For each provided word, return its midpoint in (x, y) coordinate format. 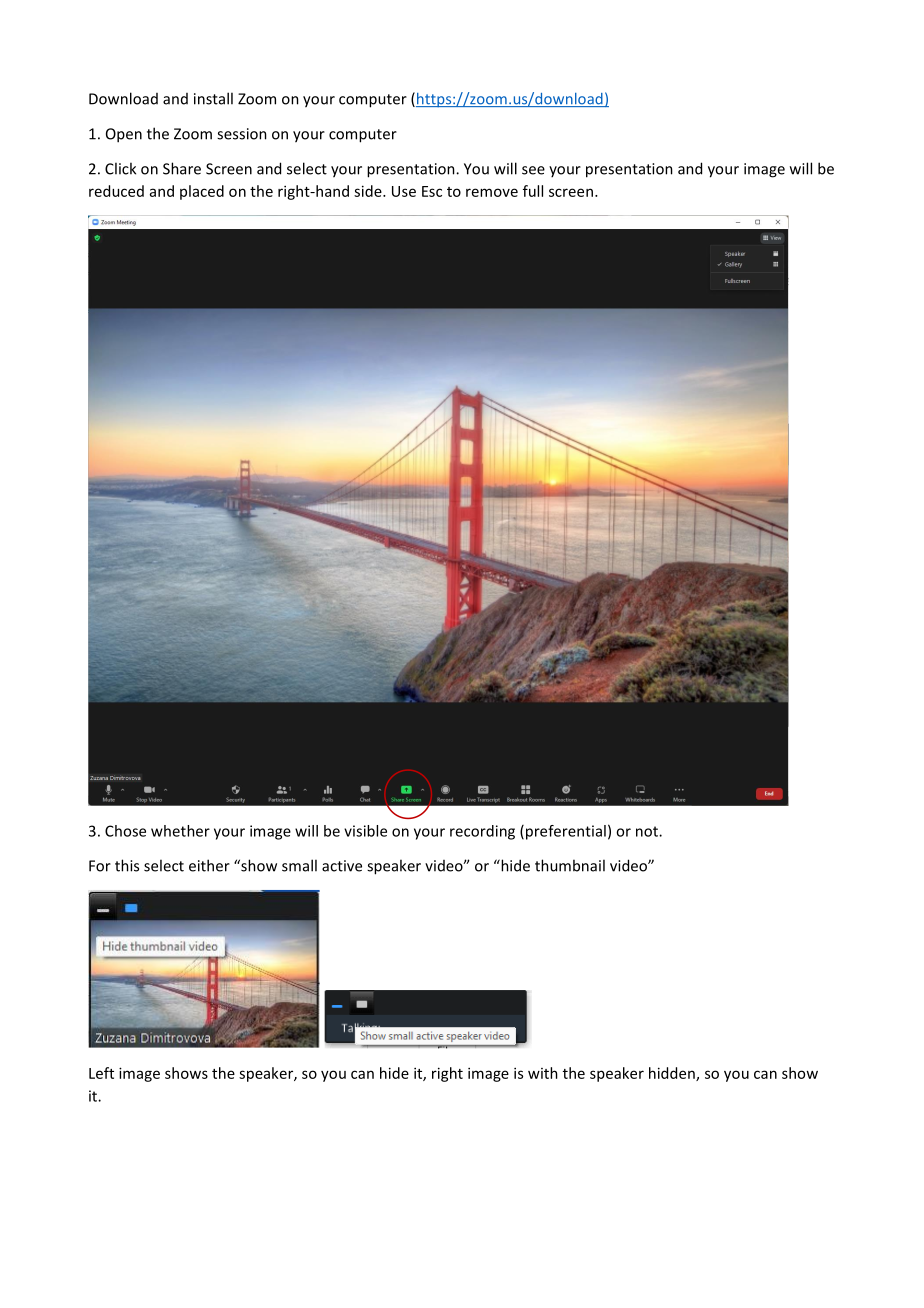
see (533, 170)
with (543, 1073)
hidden (673, 1074)
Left (101, 1073)
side (369, 191)
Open (124, 135)
